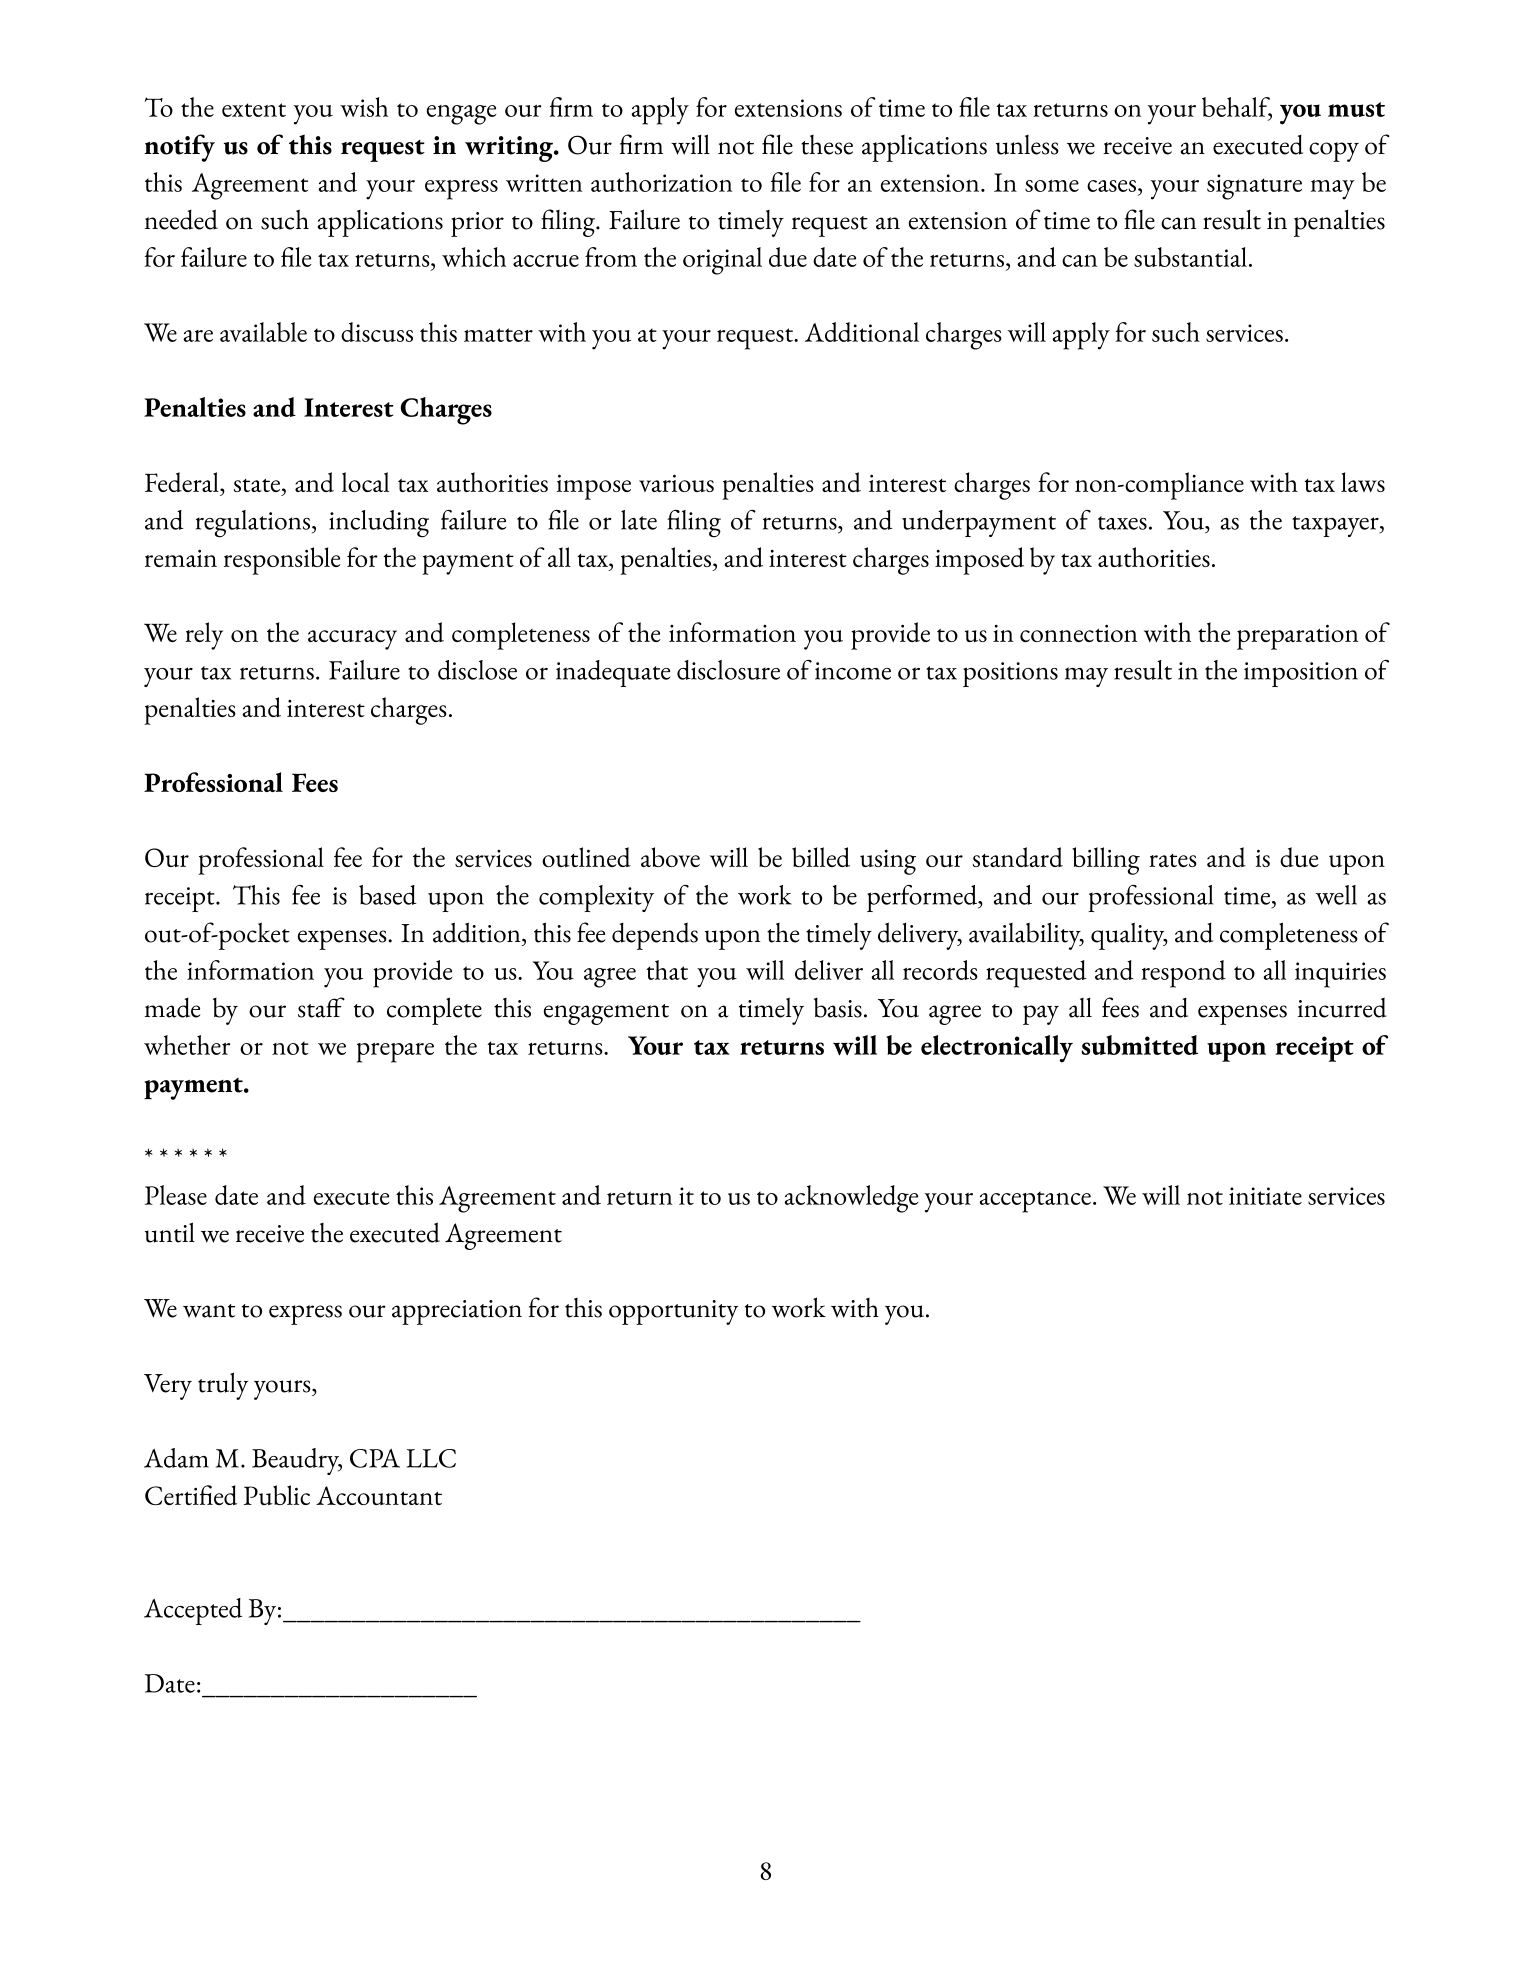 Image resolution: width=1531 pixels, height=1981 pixels. What do you see at coordinates (821, 857) in the page?
I see `billed` at bounding box center [821, 857].
